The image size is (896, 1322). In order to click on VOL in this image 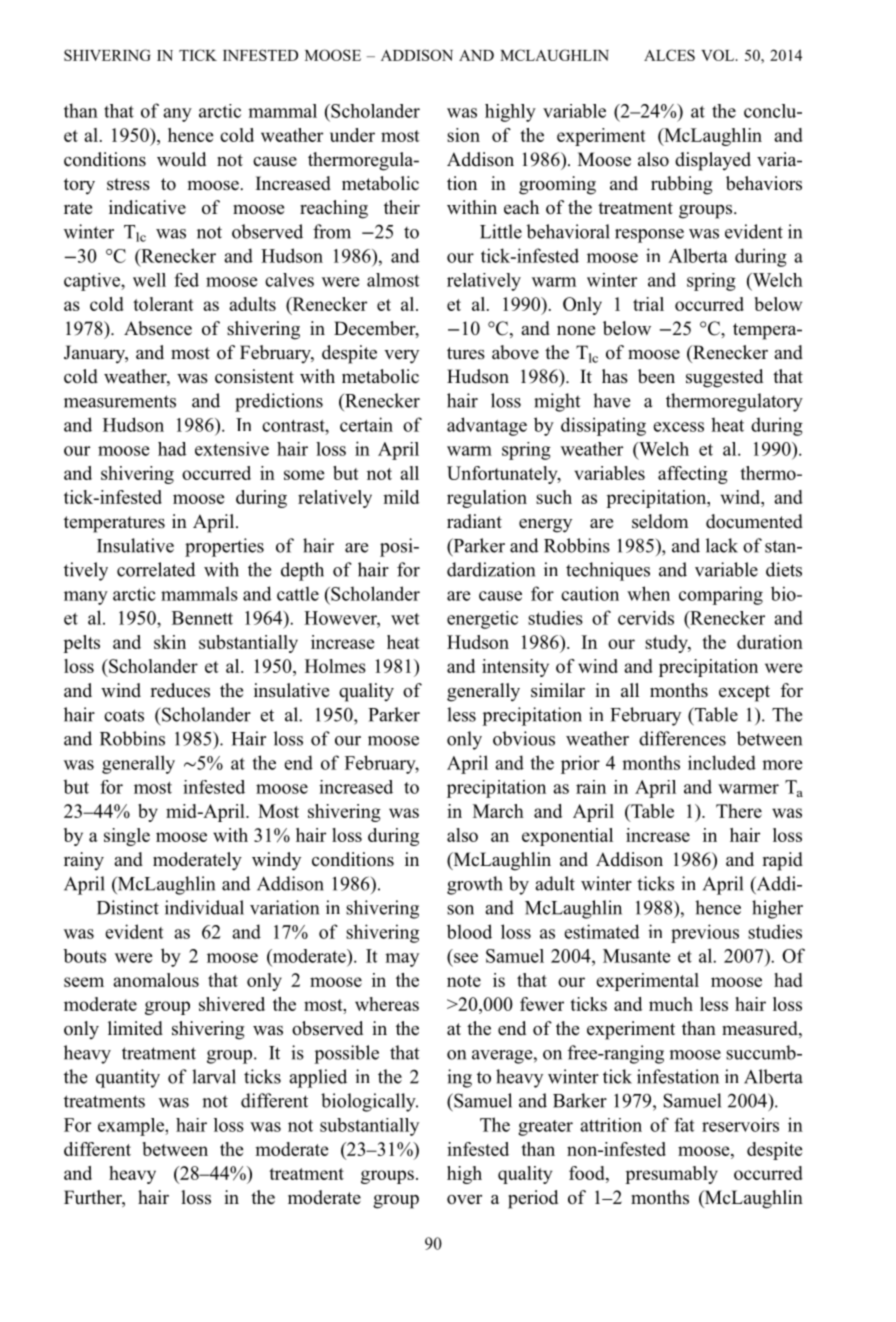, I will do `click(719, 55)`.
